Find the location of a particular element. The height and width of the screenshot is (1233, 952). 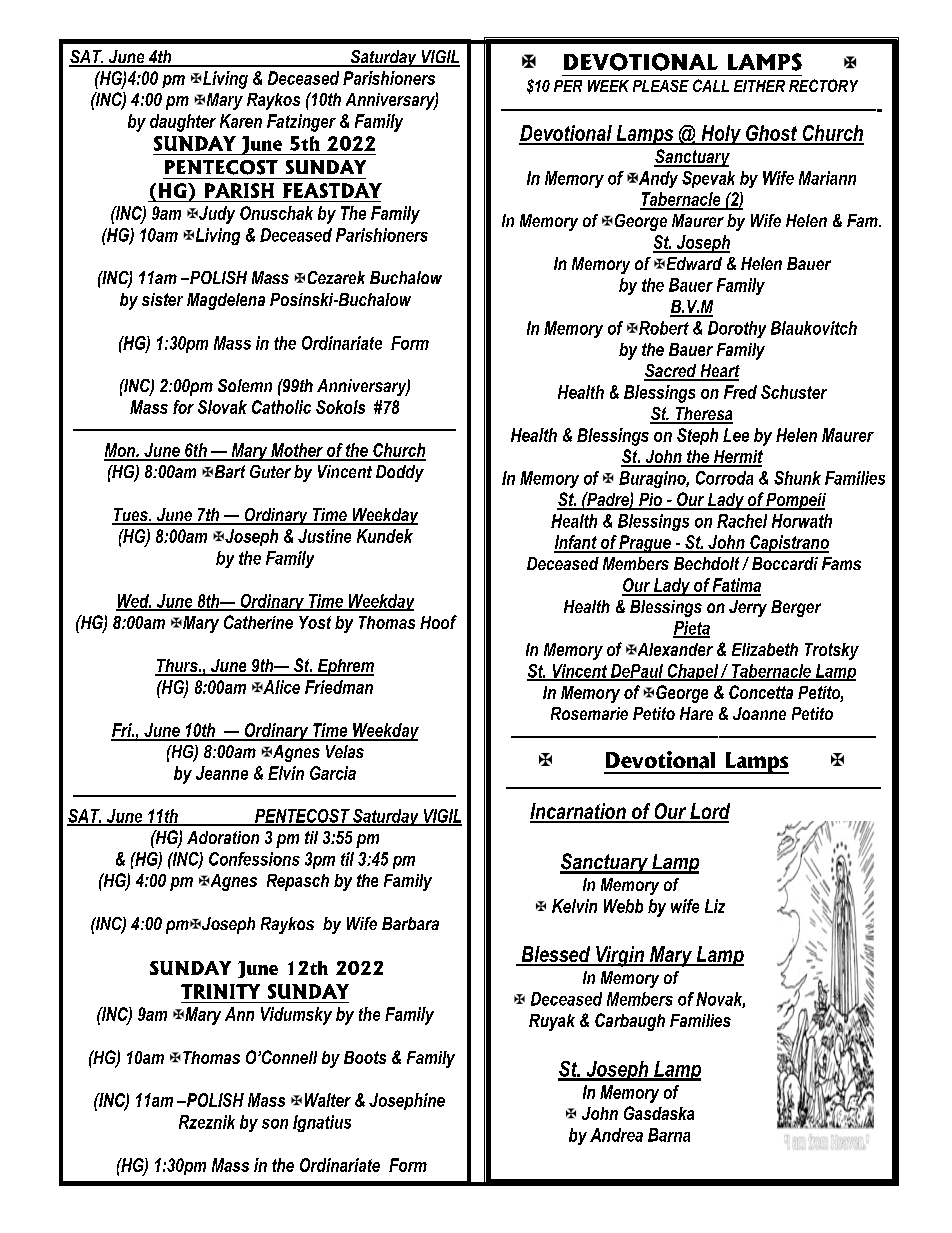

PER is located at coordinates (568, 86).
